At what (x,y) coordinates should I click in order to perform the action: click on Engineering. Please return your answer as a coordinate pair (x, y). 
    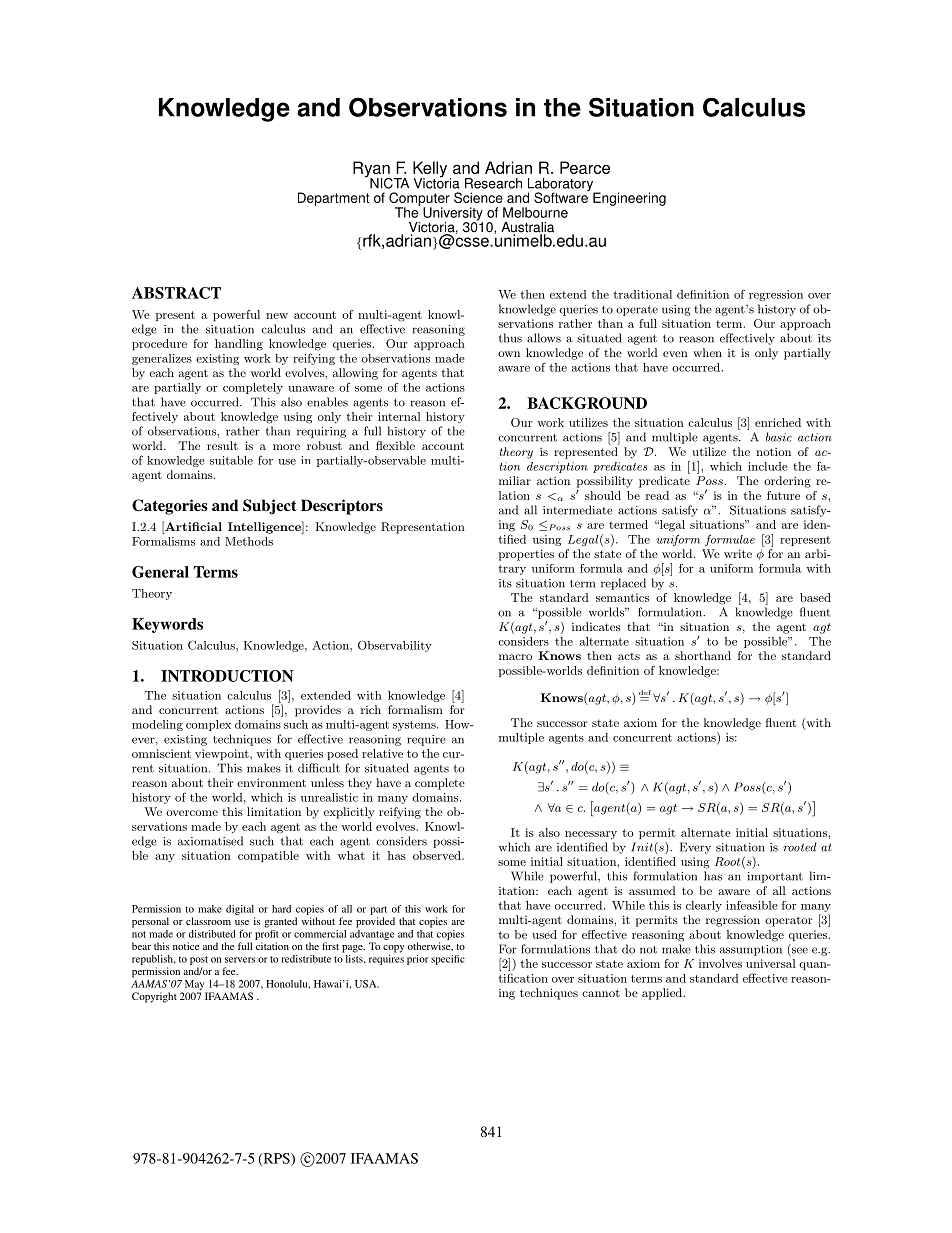
    Looking at the image, I should click on (629, 199).
